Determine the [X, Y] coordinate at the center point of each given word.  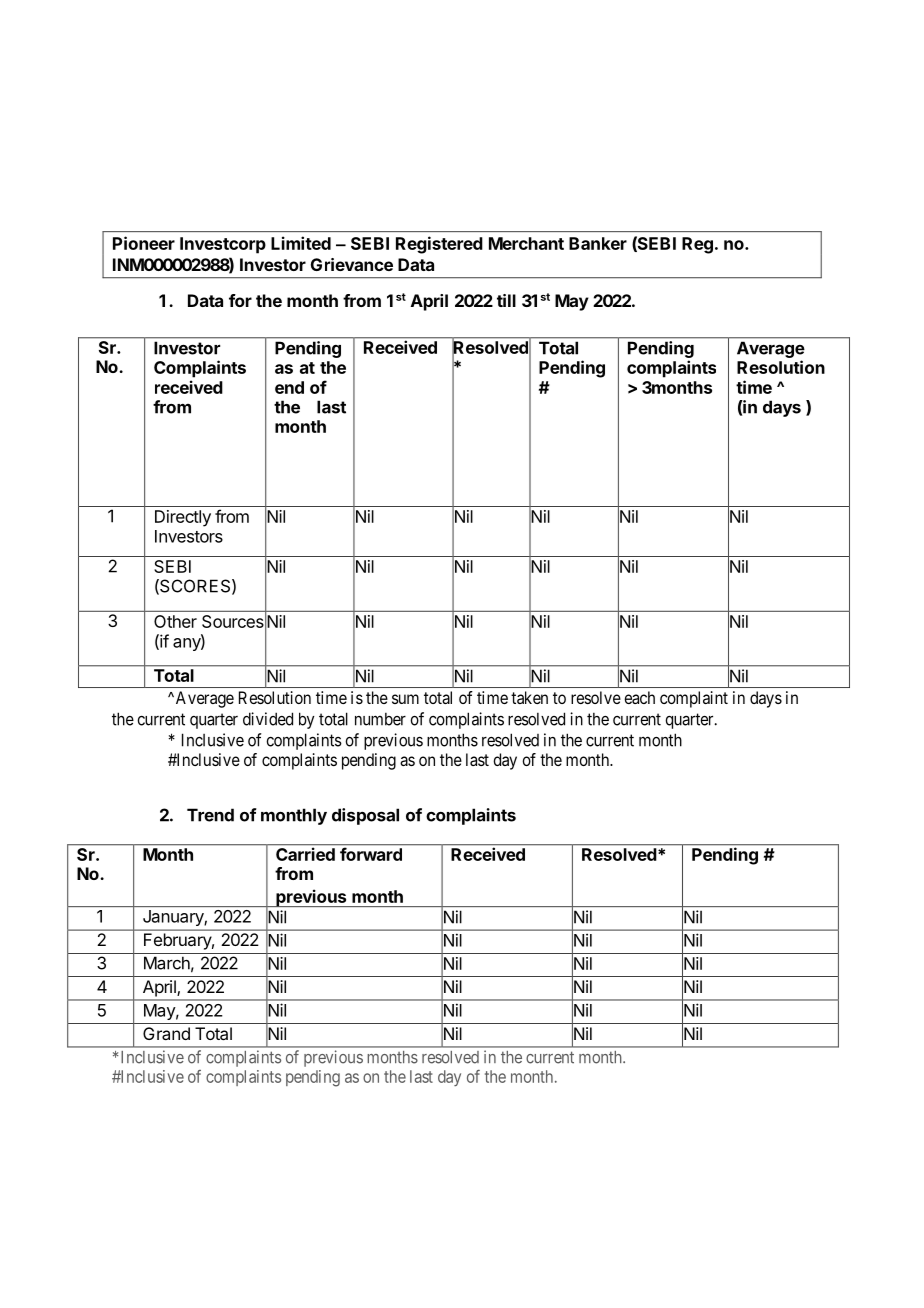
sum [405, 699]
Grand [166, 1033]
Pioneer [144, 243]
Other [175, 621]
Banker [598, 243]
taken [529, 697]
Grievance [352, 264]
